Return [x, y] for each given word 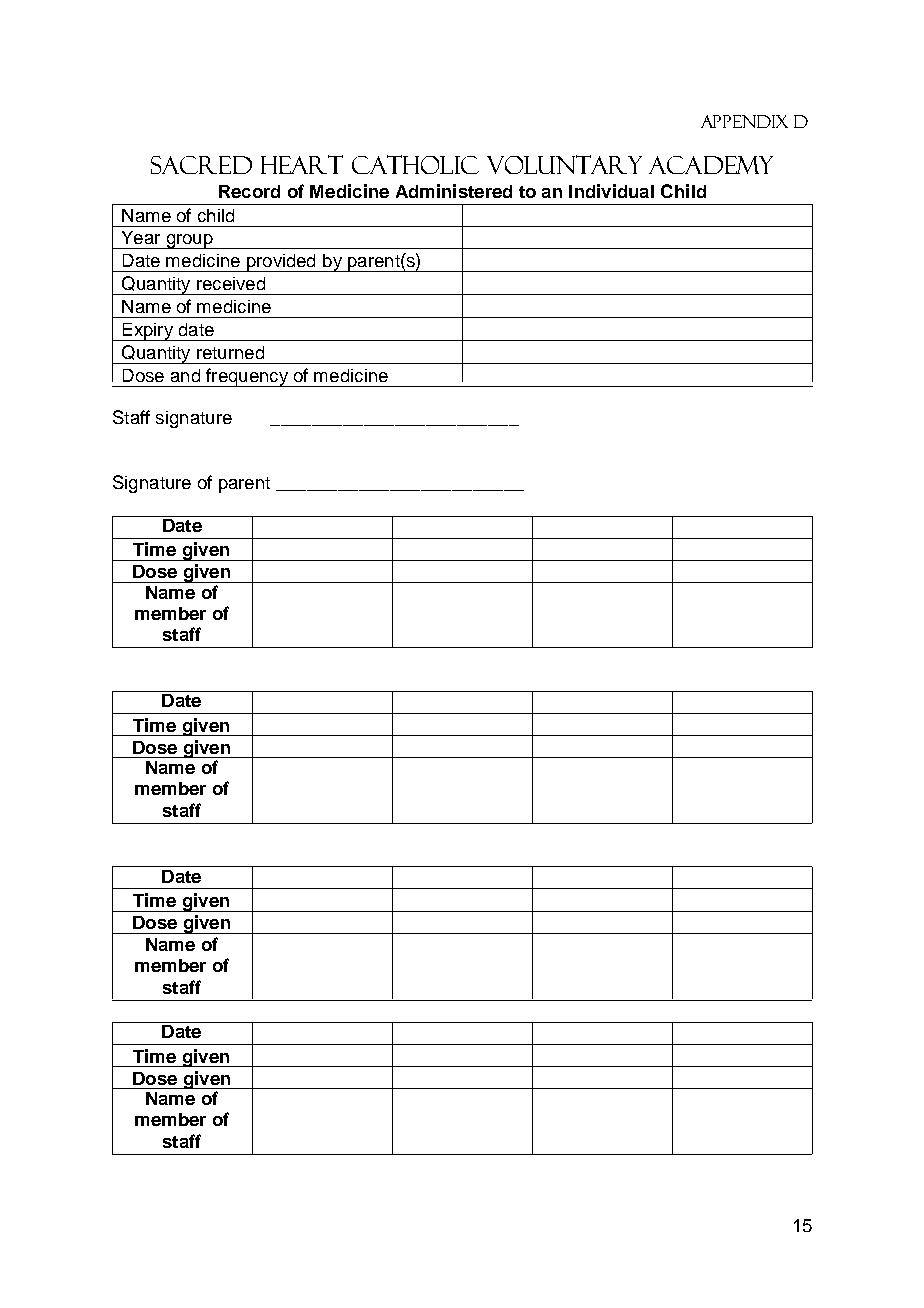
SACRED [201, 165]
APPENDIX [744, 121]
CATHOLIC [415, 164]
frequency [247, 377]
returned [230, 352]
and [185, 375]
